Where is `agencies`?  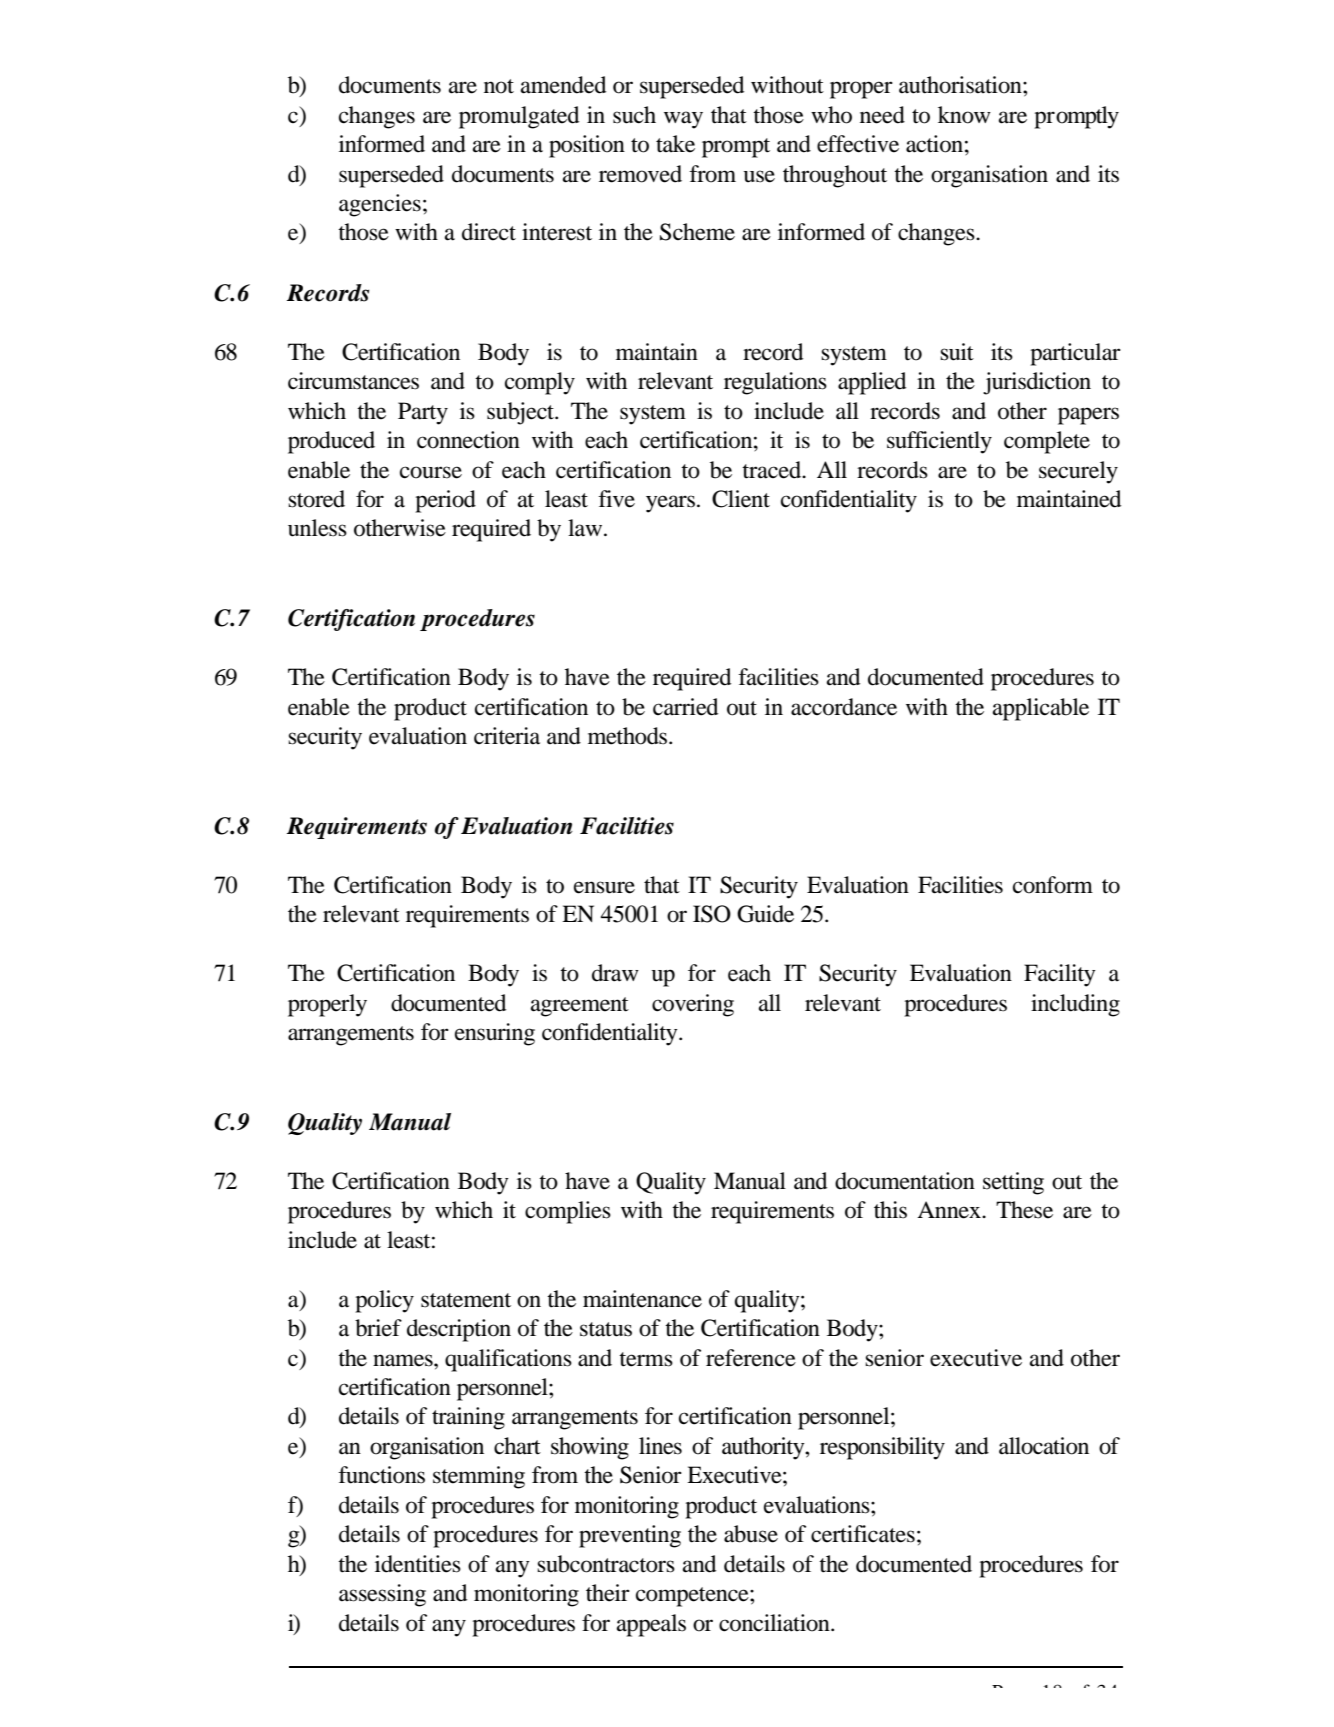 agencies is located at coordinates (380, 205).
